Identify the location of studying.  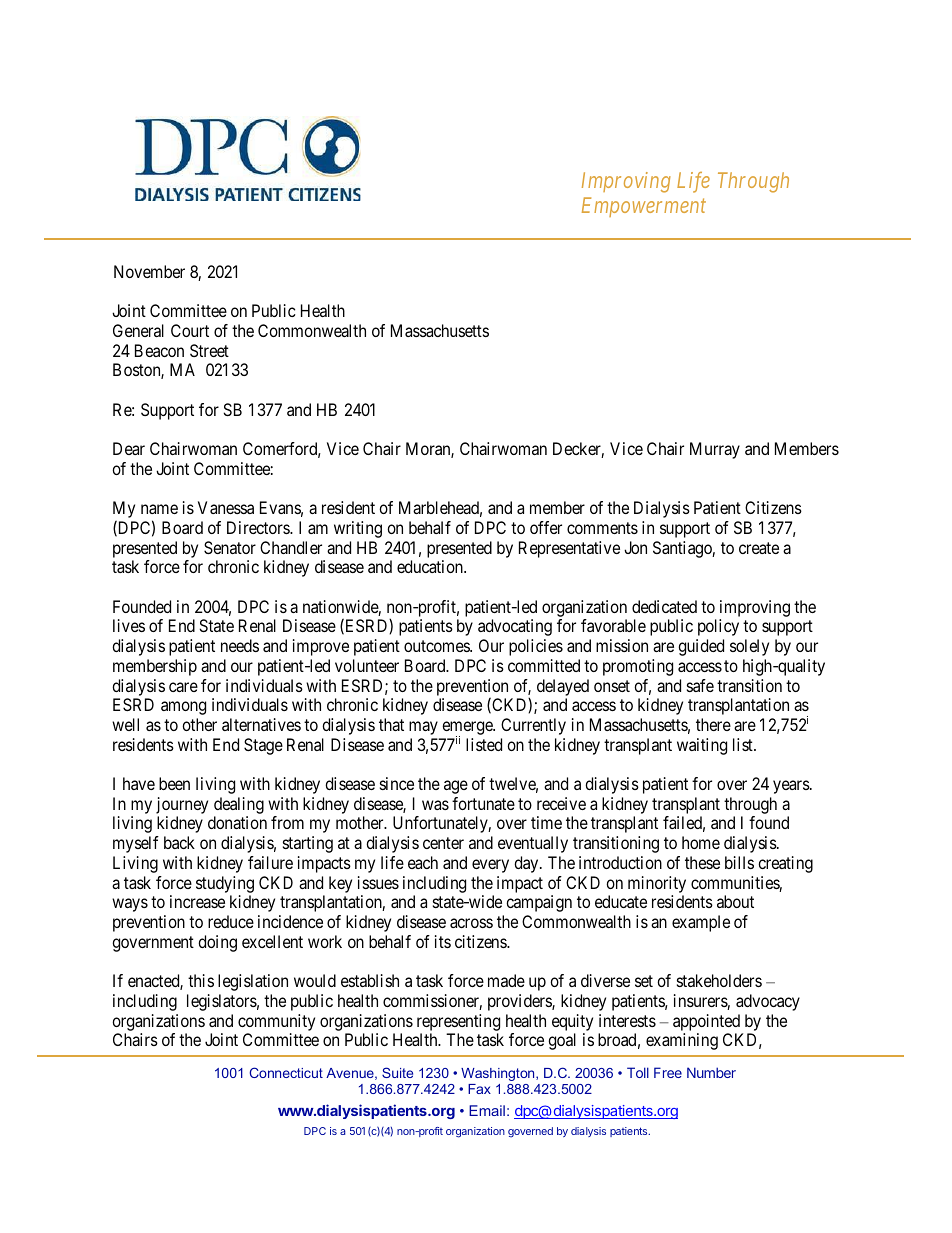
(225, 884).
